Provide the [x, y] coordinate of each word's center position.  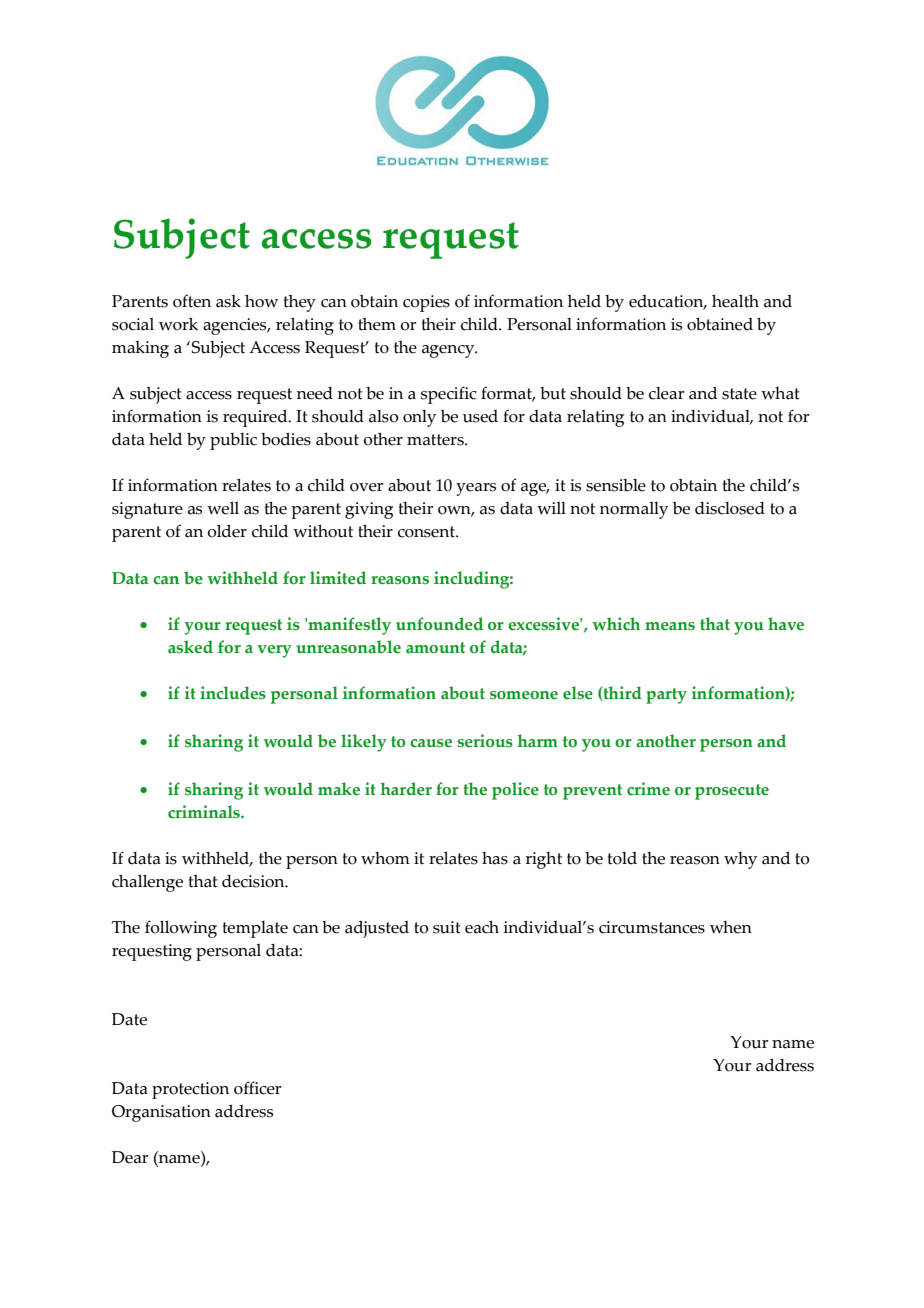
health [735, 301]
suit [447, 927]
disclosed [730, 508]
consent [427, 532]
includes [233, 693]
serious [485, 741]
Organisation [161, 1113]
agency [449, 351]
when [731, 927]
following [181, 929]
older [227, 531]
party [666, 696]
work [178, 324]
